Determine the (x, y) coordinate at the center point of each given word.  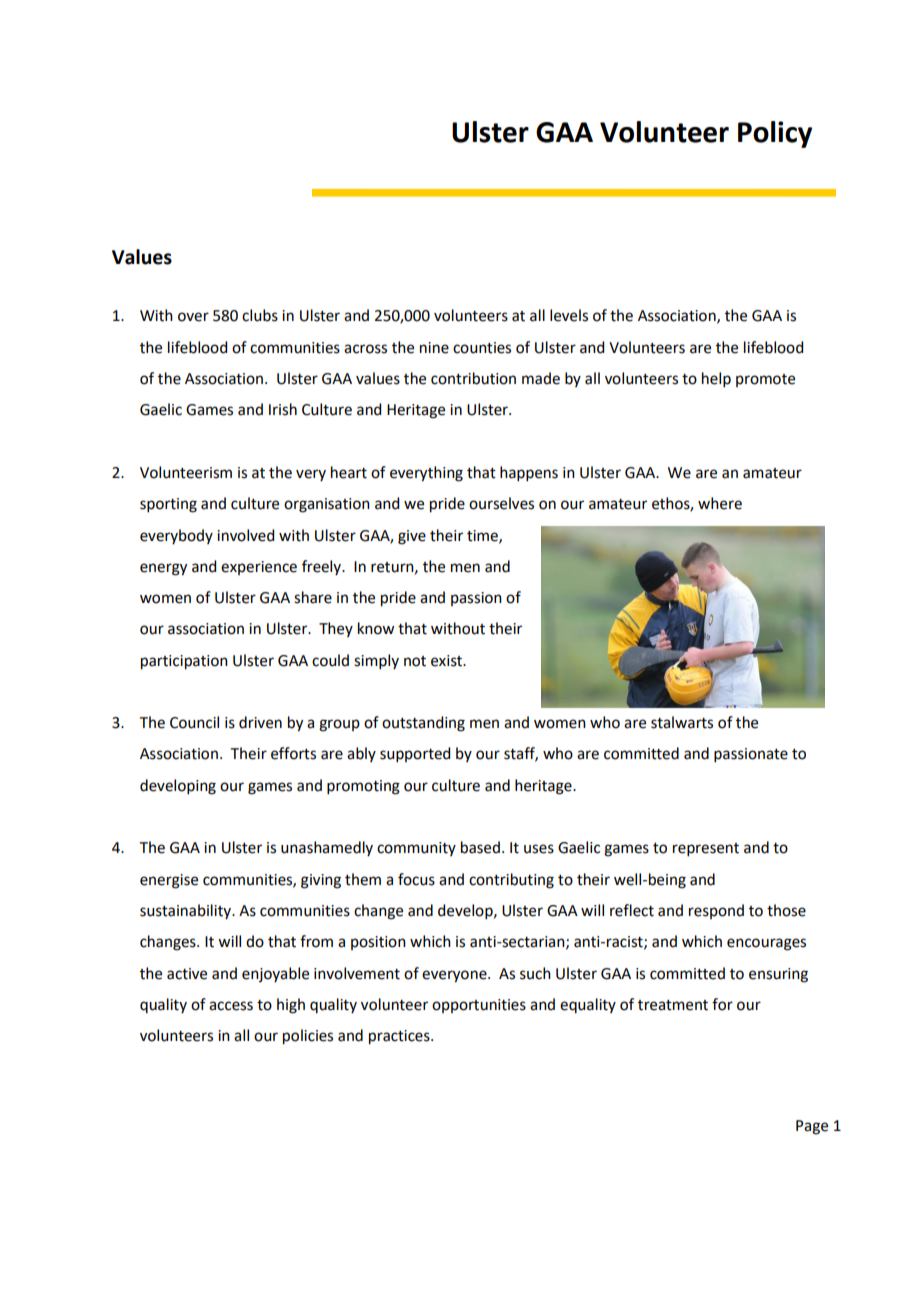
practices (400, 1037)
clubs (260, 315)
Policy (775, 134)
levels (569, 315)
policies (308, 1037)
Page (812, 1127)
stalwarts (682, 722)
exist (448, 661)
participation (184, 662)
